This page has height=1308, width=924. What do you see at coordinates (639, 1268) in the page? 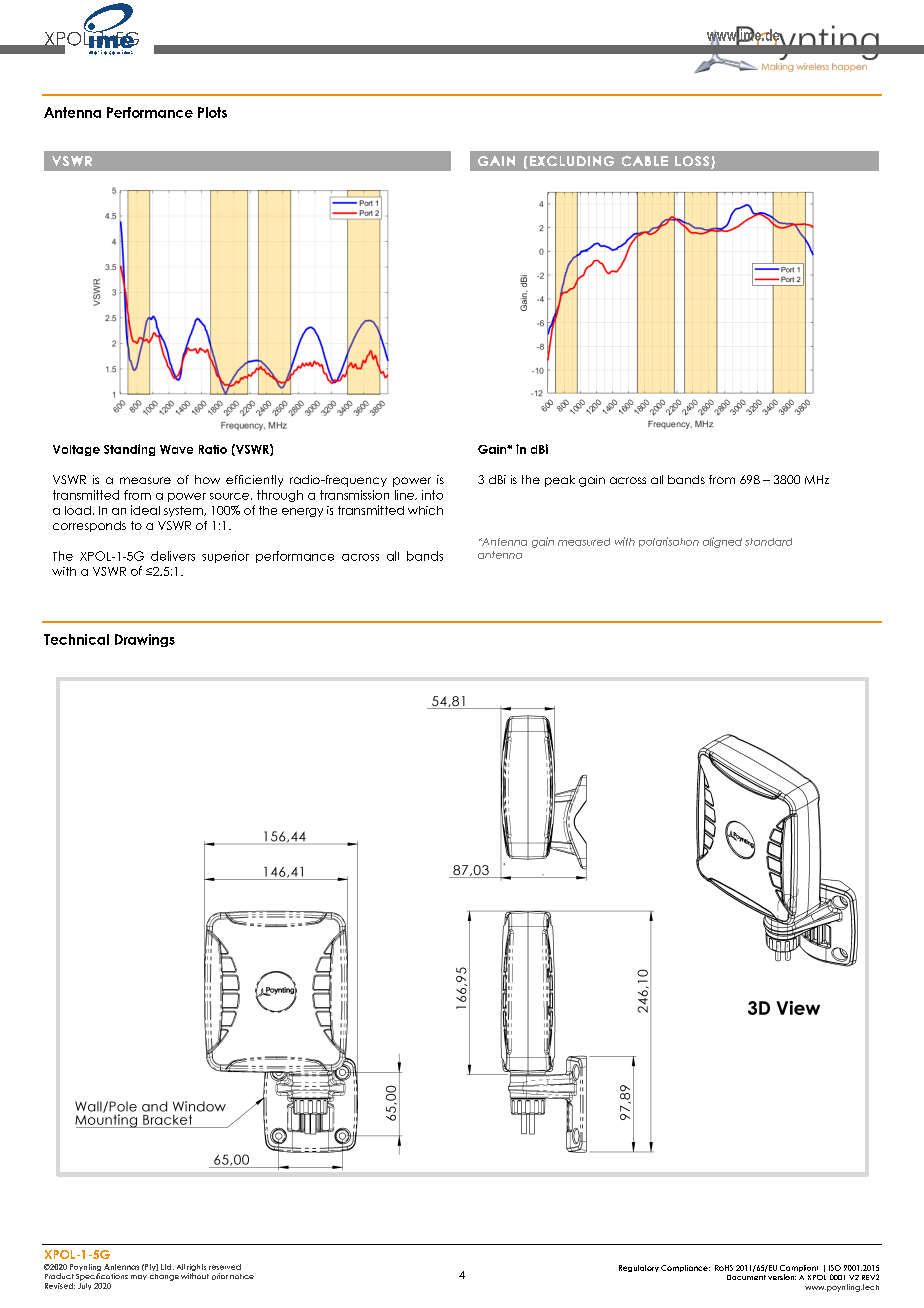
I see `Regulatory` at bounding box center [639, 1268].
